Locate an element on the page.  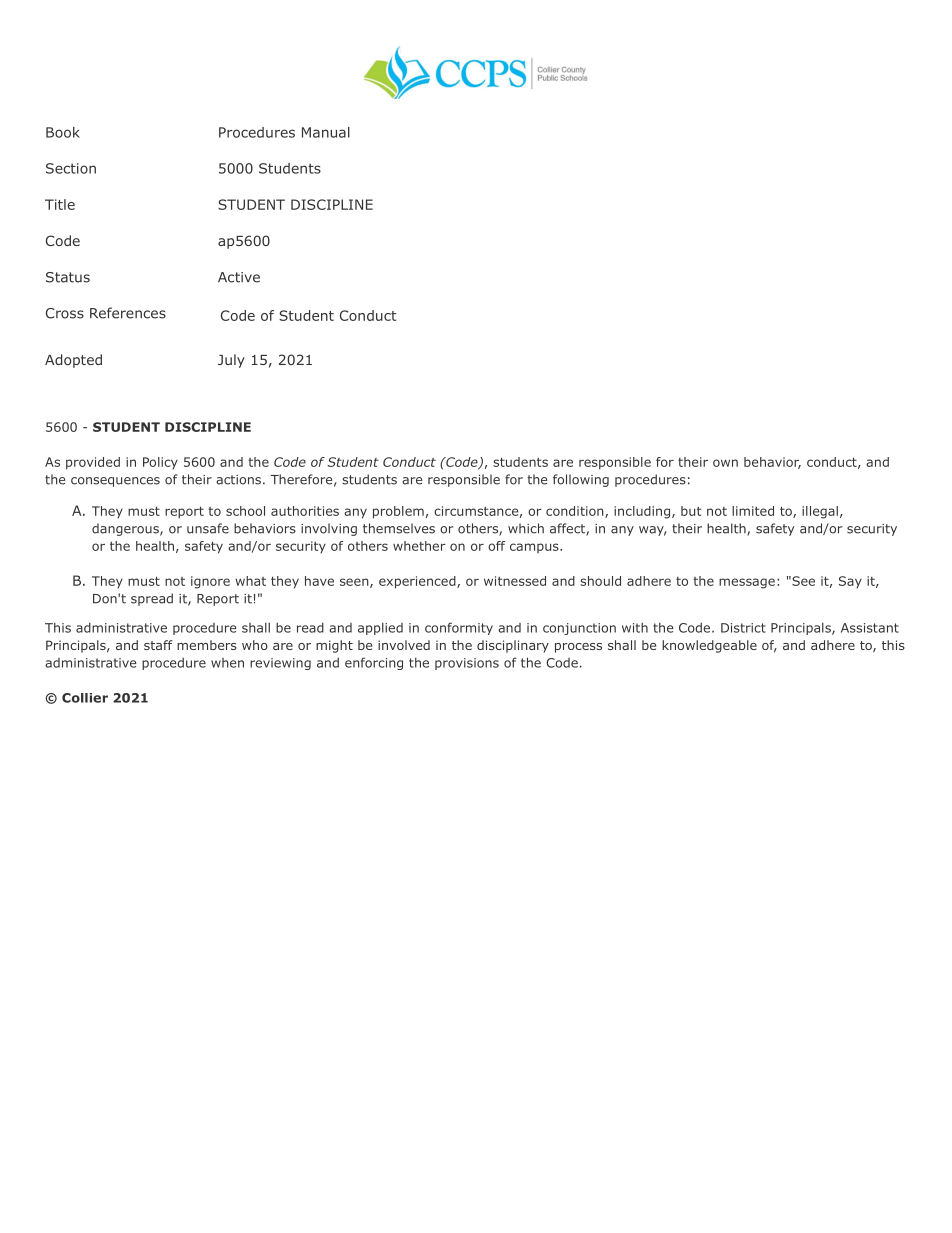
own is located at coordinates (725, 463).
